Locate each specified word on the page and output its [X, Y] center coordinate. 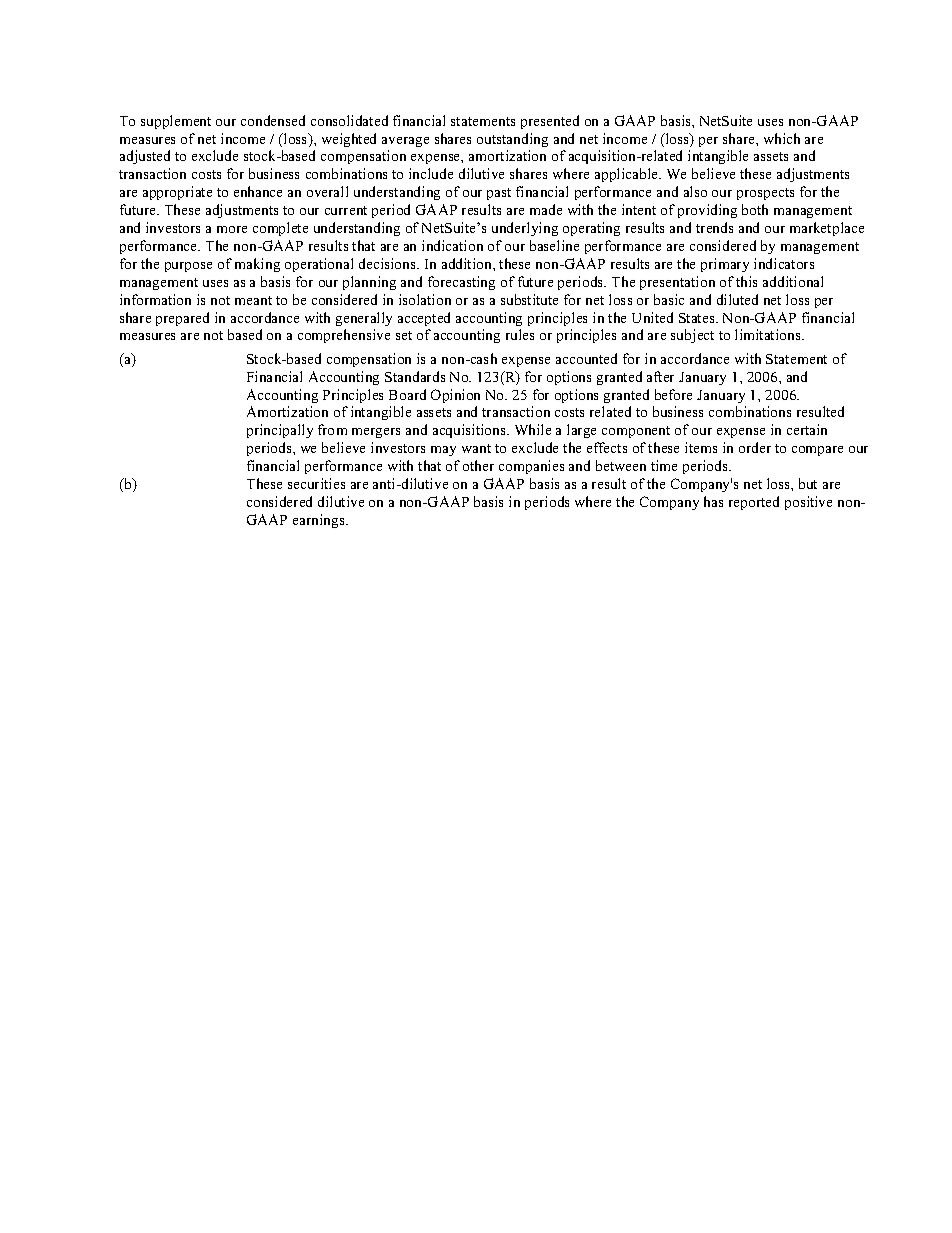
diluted [737, 299]
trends [714, 227]
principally [280, 431]
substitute [529, 299]
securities [316, 483]
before [673, 394]
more [232, 229]
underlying [525, 229]
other [478, 465]
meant [253, 300]
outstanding [512, 140]
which [782, 138]
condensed [273, 120]
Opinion [455, 396]
